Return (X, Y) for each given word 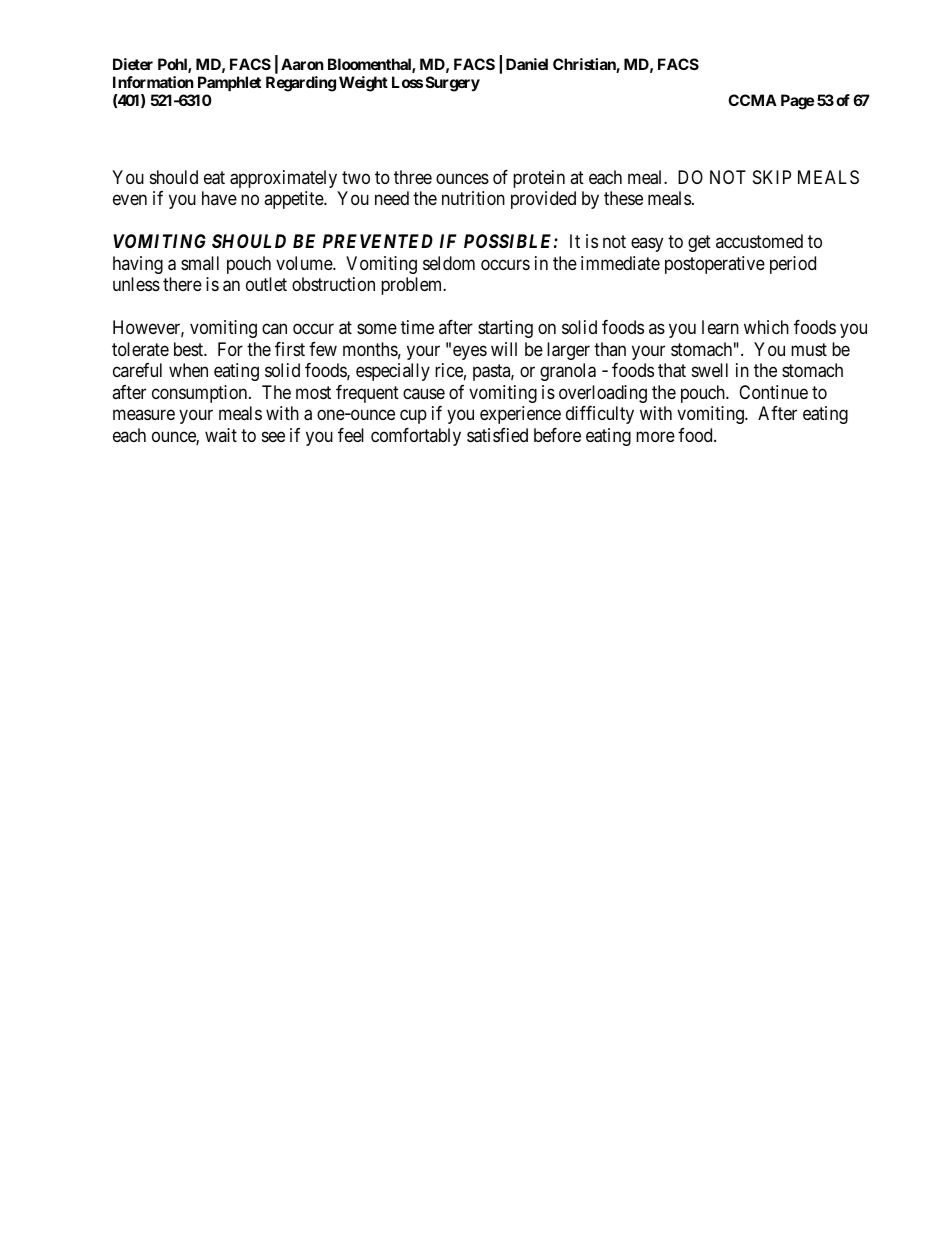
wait (221, 435)
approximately (283, 179)
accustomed (759, 241)
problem (413, 286)
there (182, 284)
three (413, 177)
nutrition (473, 198)
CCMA (752, 100)
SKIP (772, 177)
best (189, 349)
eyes (470, 352)
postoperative (715, 265)
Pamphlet (229, 83)
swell (710, 370)
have (219, 198)
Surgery (453, 84)
